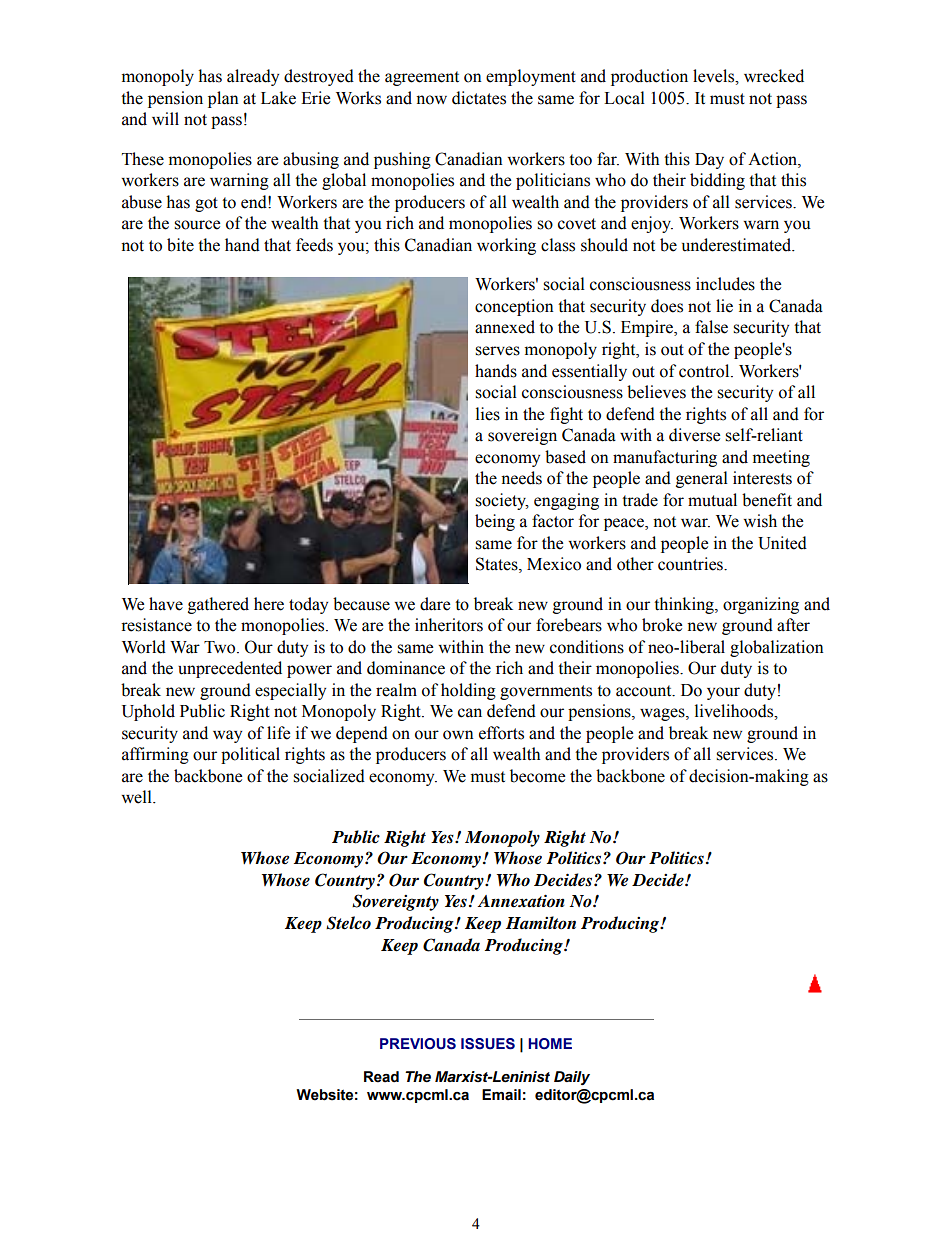  Describe the element at coordinates (166, 604) in the image. I see `have` at that location.
